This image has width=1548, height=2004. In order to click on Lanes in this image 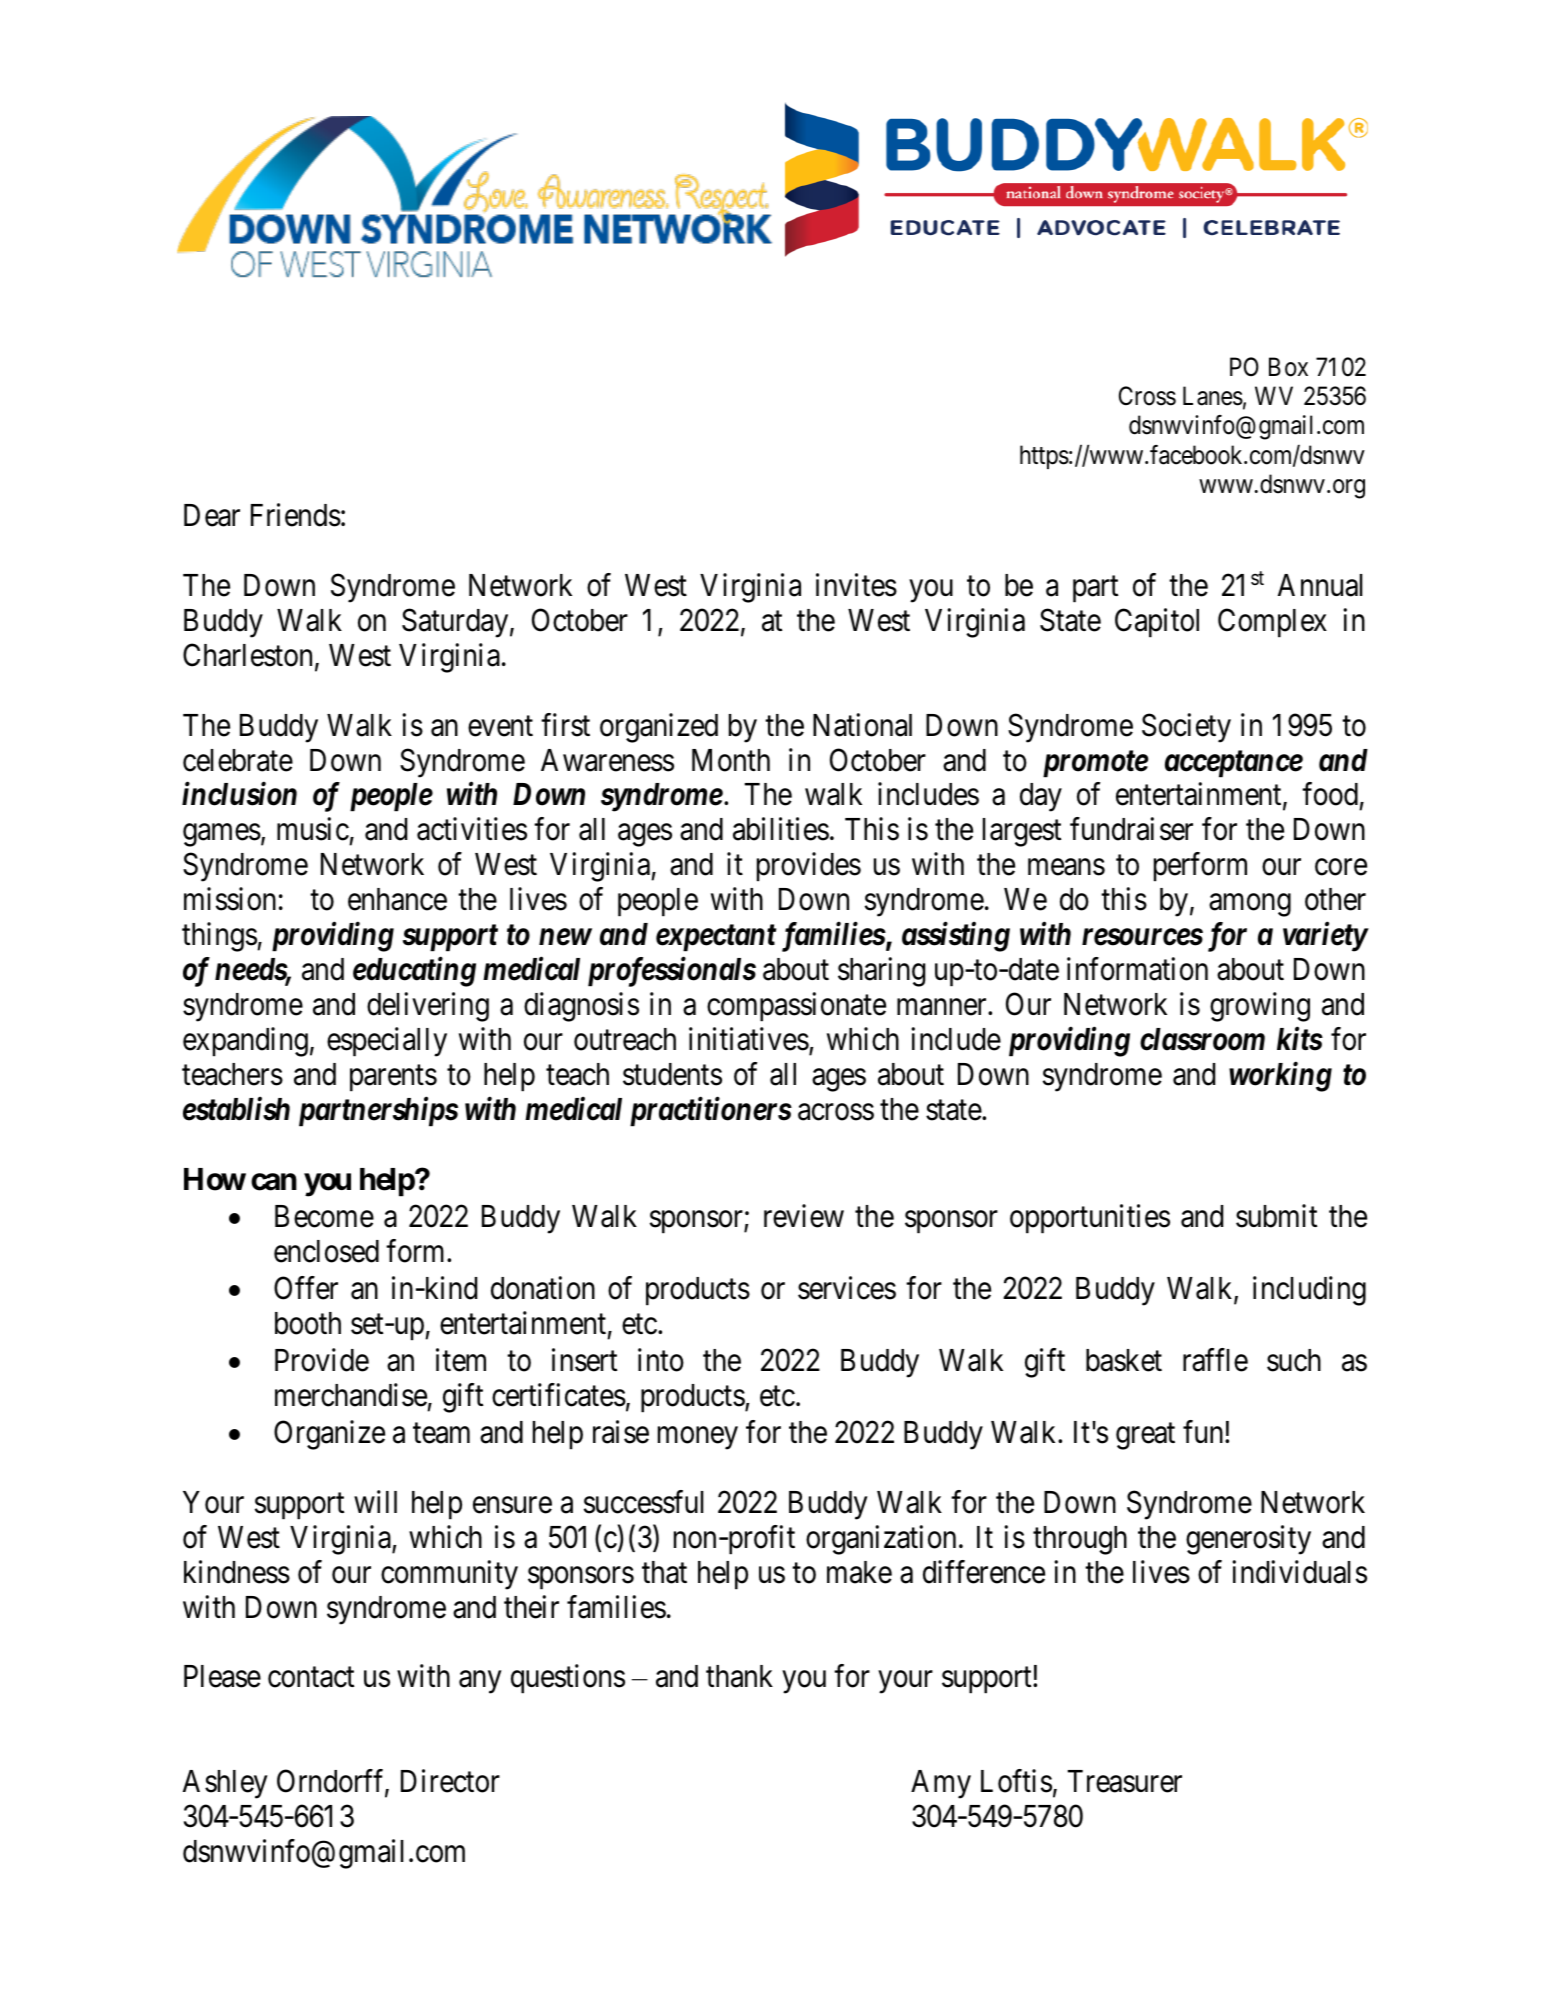, I will do `click(1213, 396)`.
